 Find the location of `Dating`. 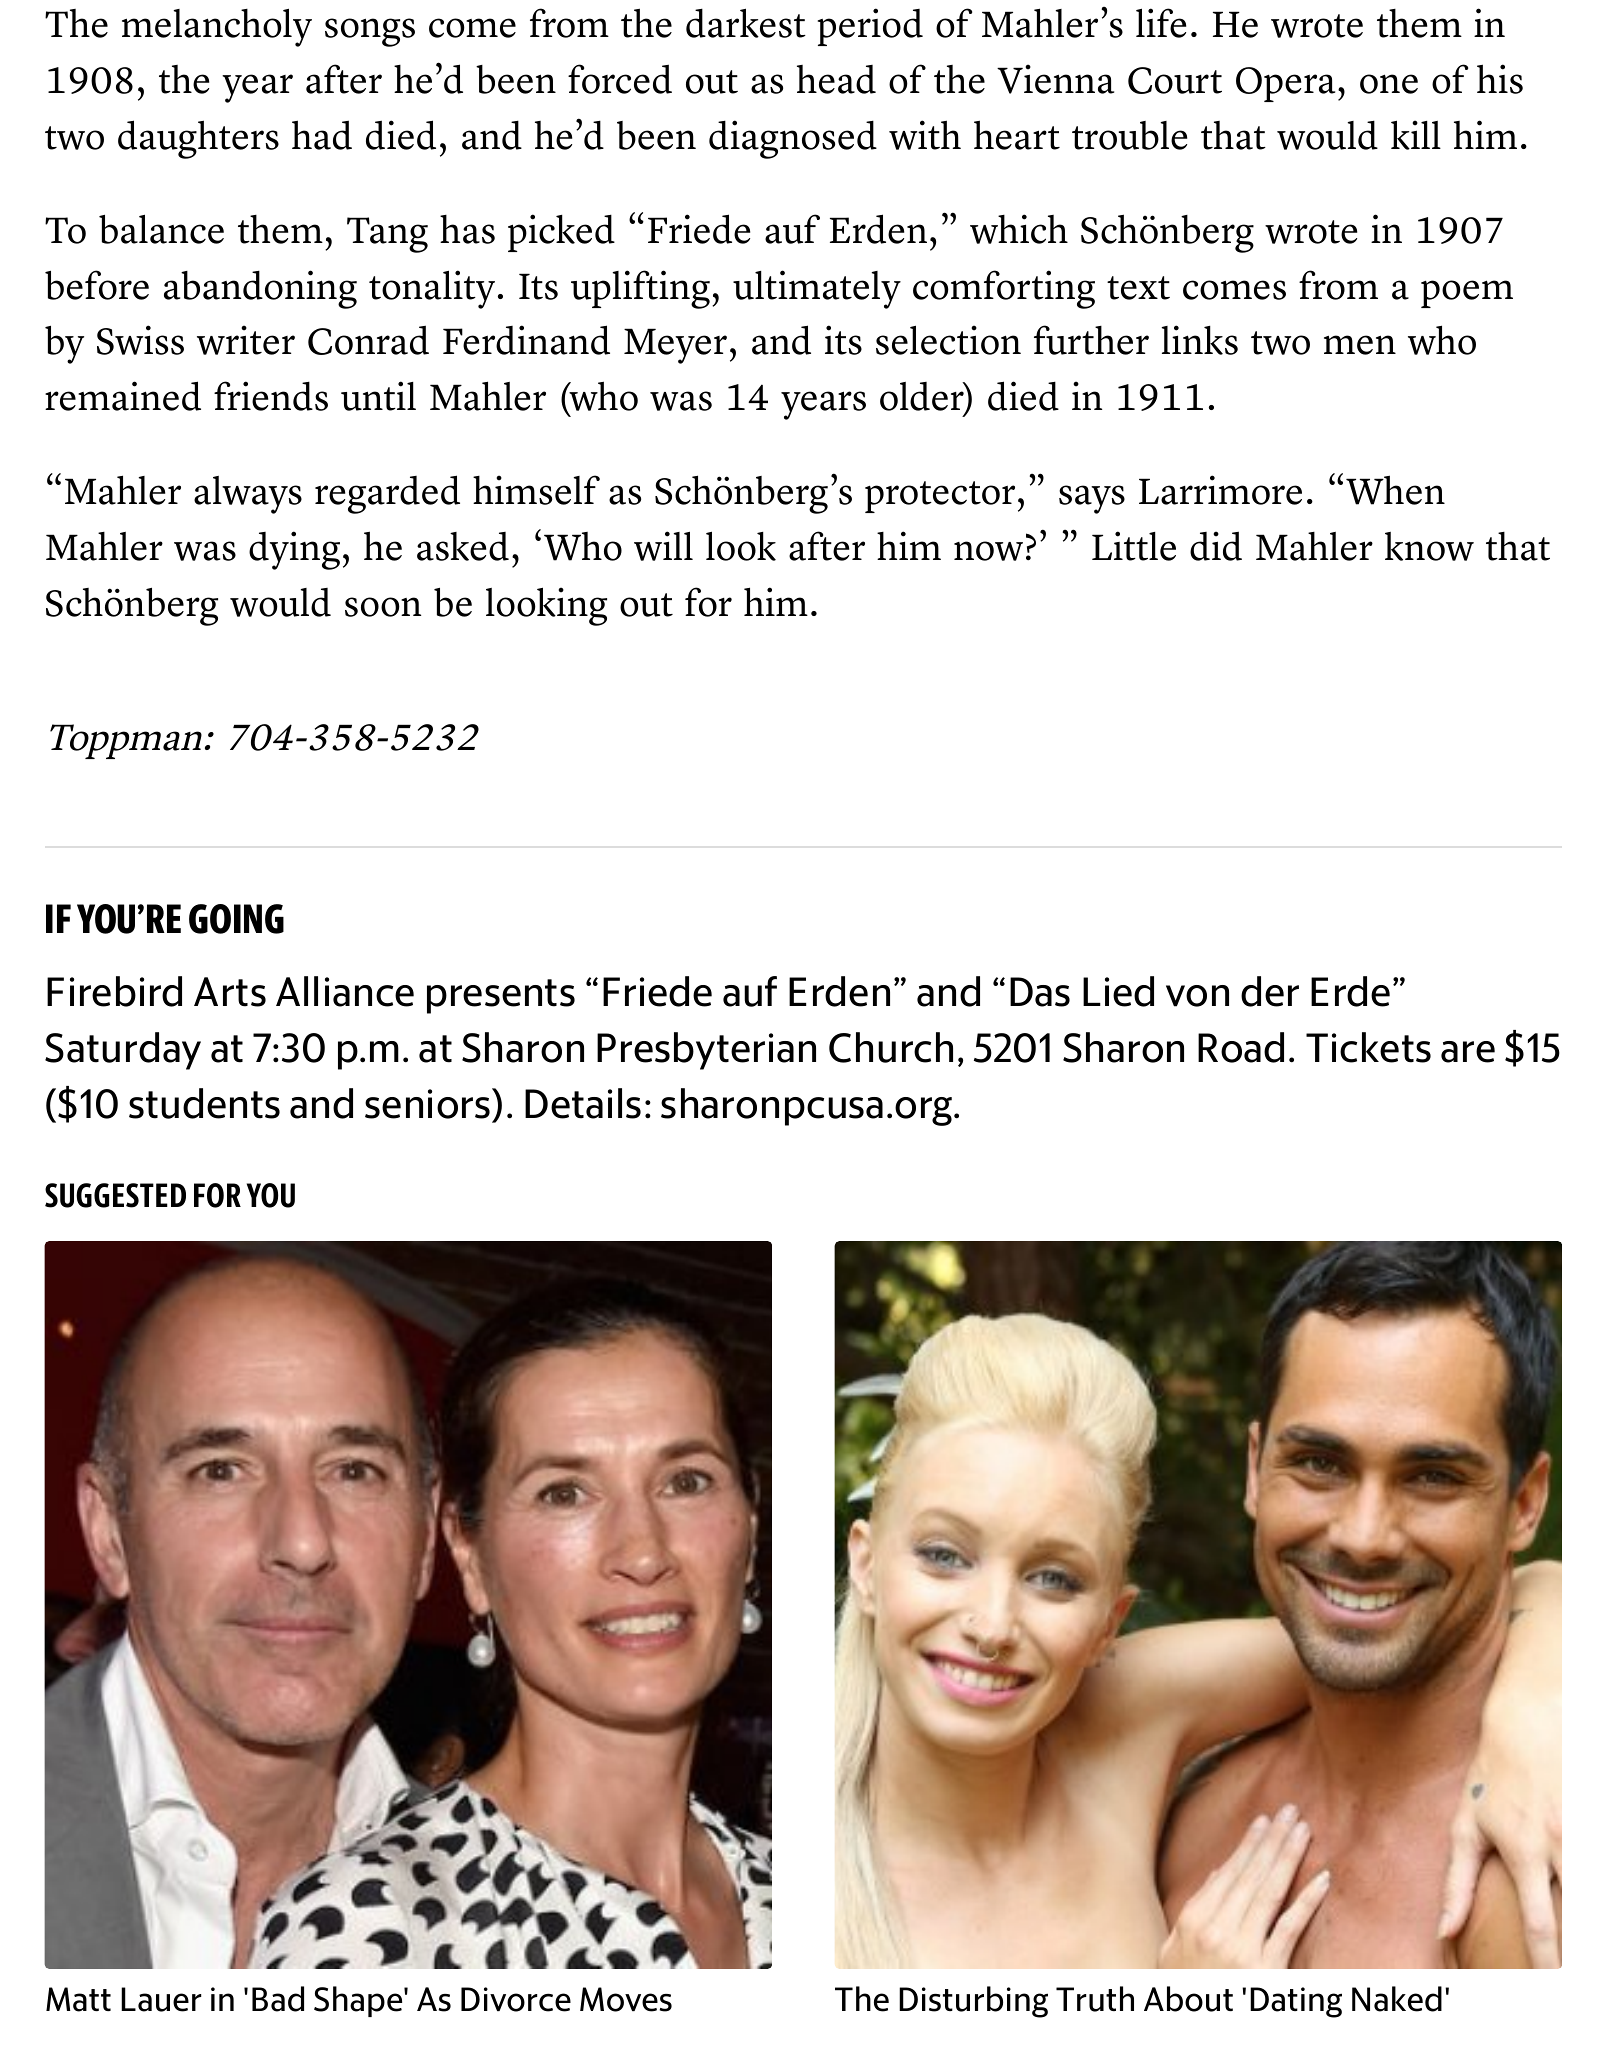

Dating is located at coordinates (1296, 2002).
